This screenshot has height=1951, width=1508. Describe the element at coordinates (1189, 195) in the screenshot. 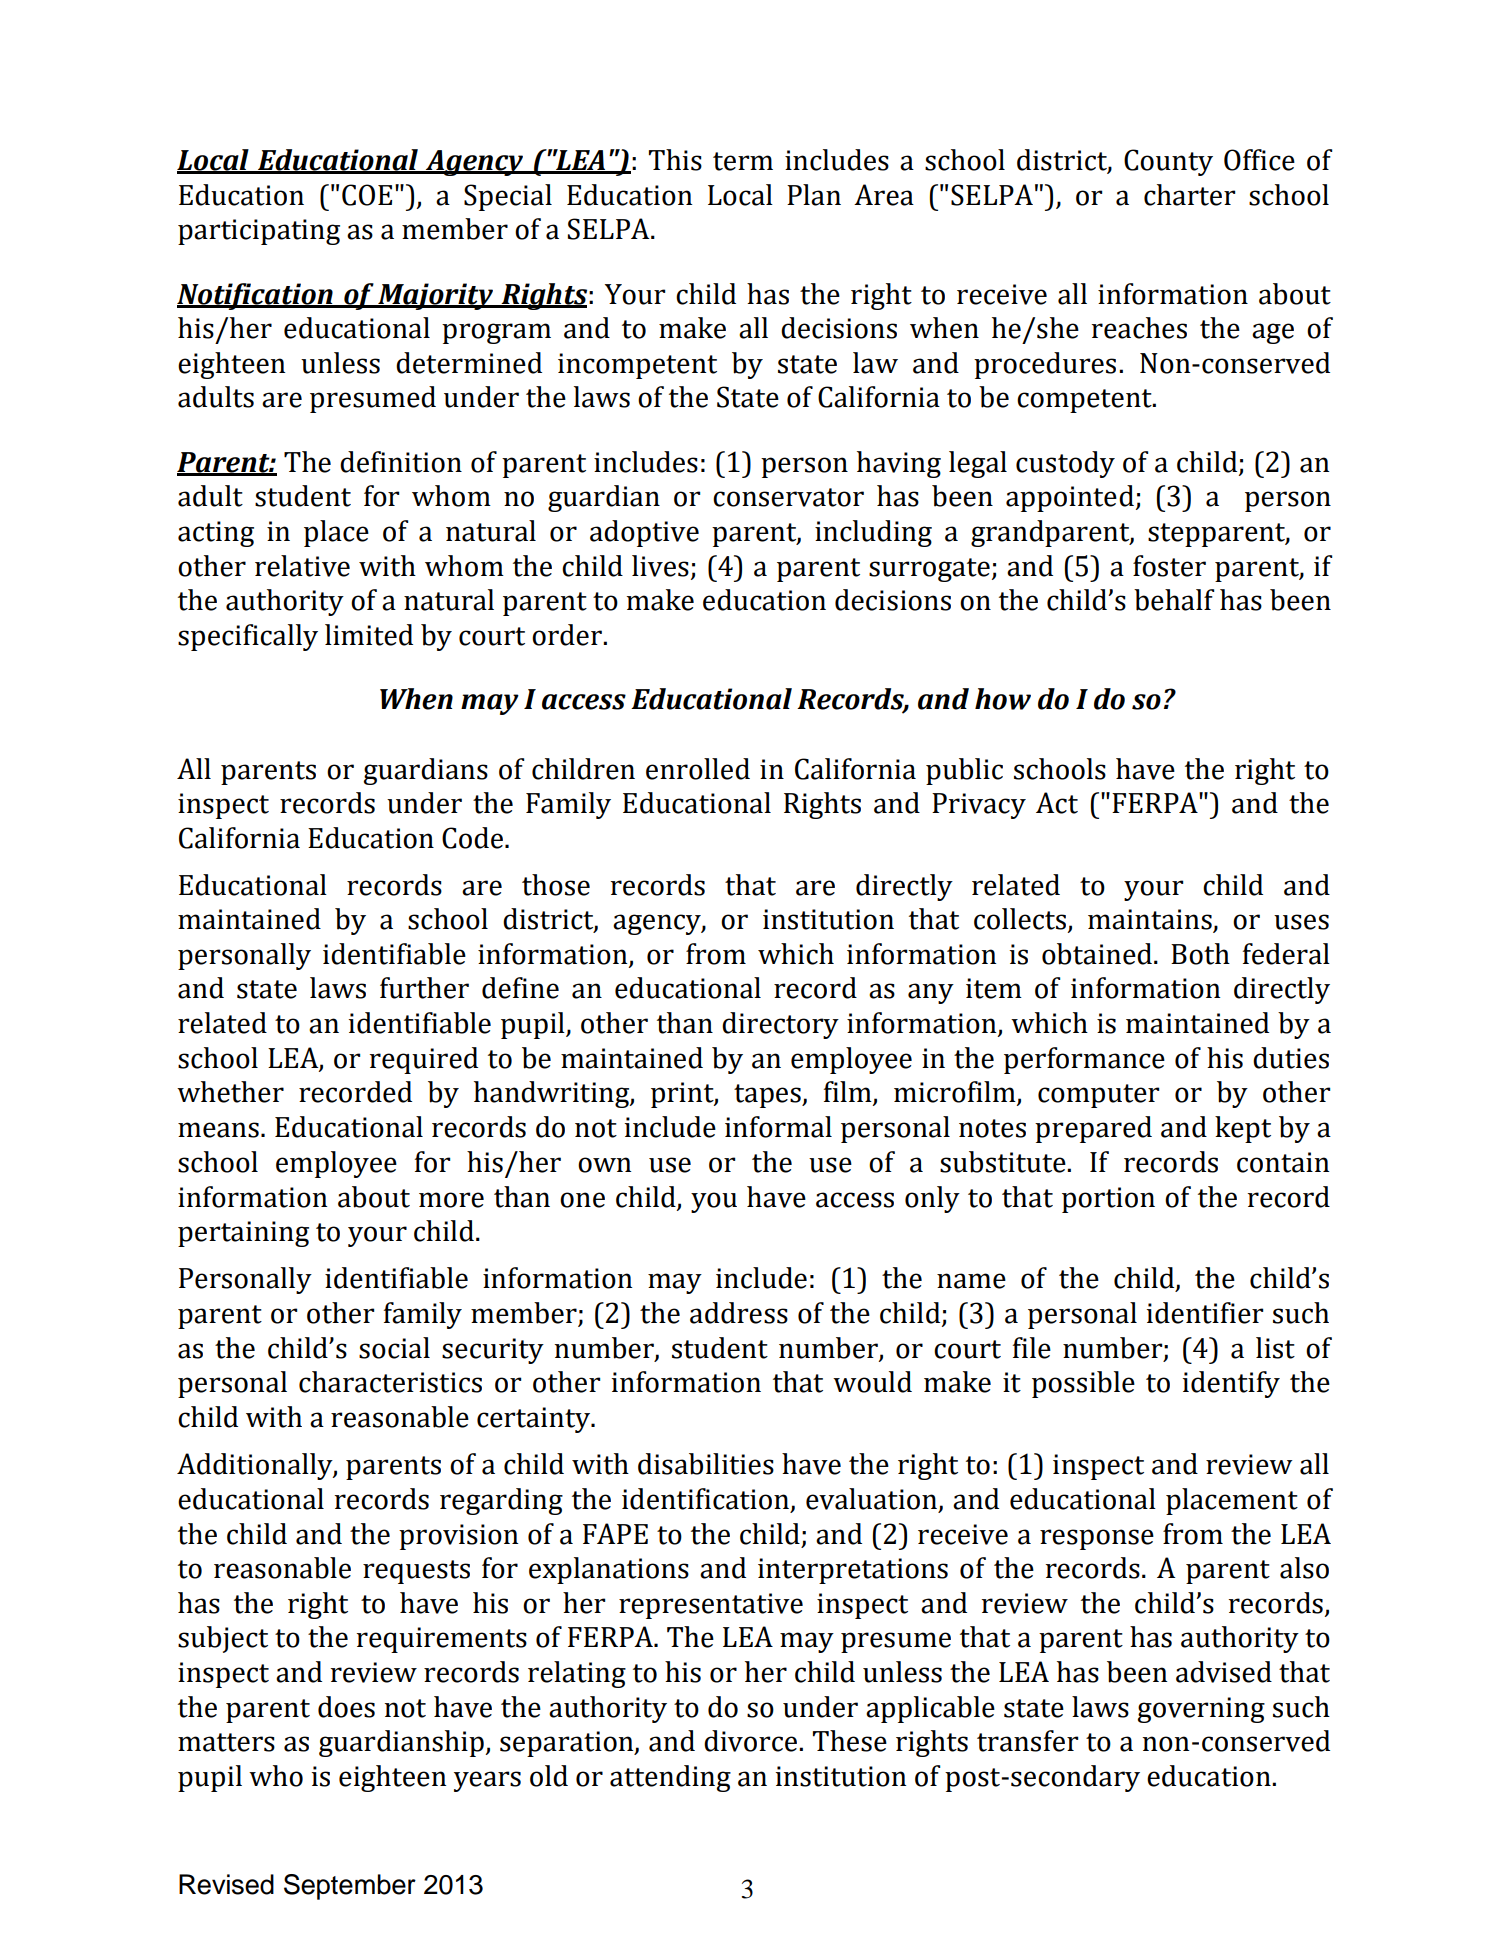

I see `charter` at that location.
